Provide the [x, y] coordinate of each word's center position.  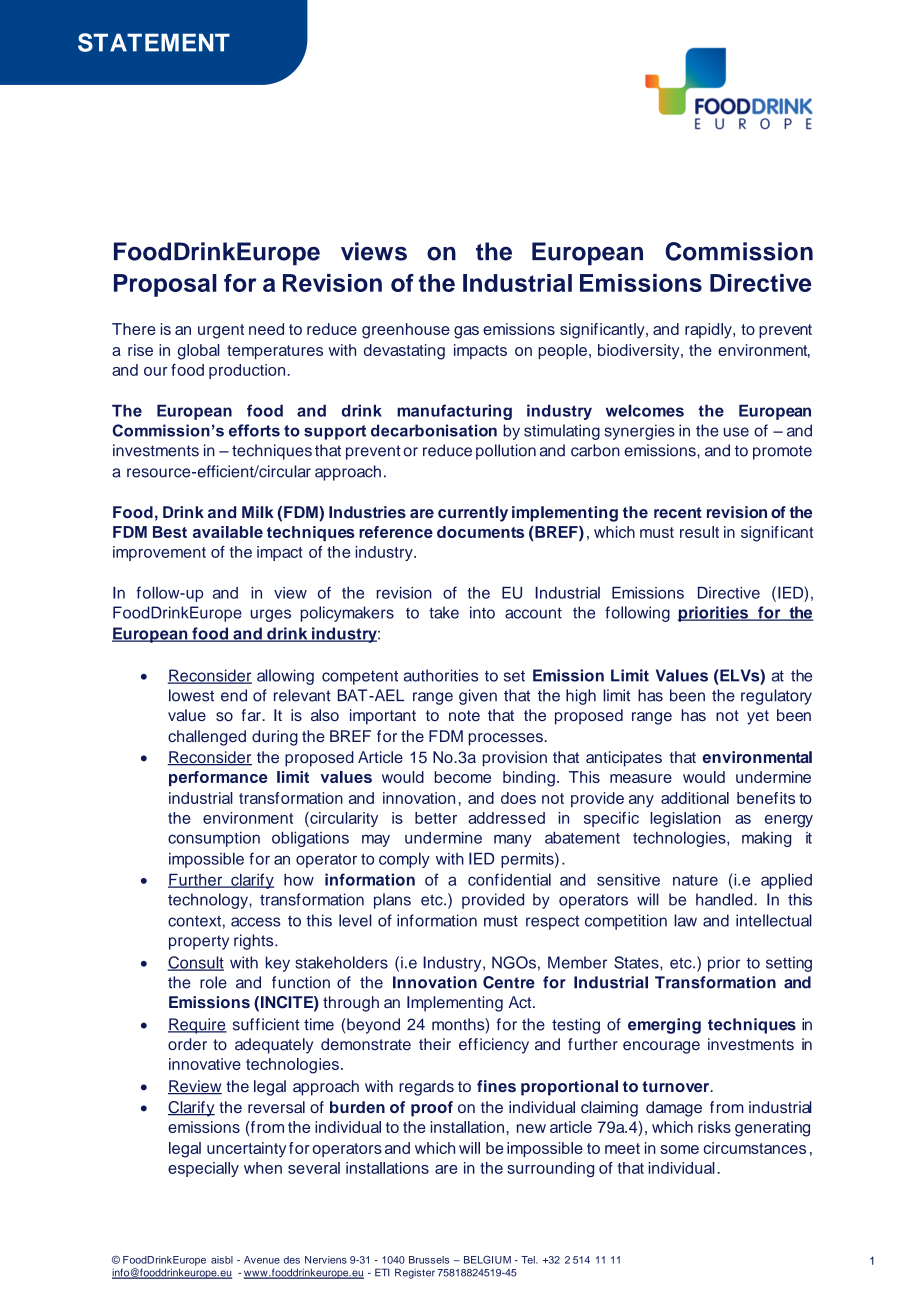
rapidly [709, 331]
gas [466, 332]
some [679, 1149]
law [685, 920]
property [199, 942]
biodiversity [640, 352]
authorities [441, 675]
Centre [509, 982]
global [199, 352]
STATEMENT [154, 42]
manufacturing [454, 412]
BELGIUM [487, 1260]
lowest [191, 695]
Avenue [262, 1260]
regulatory [776, 697]
